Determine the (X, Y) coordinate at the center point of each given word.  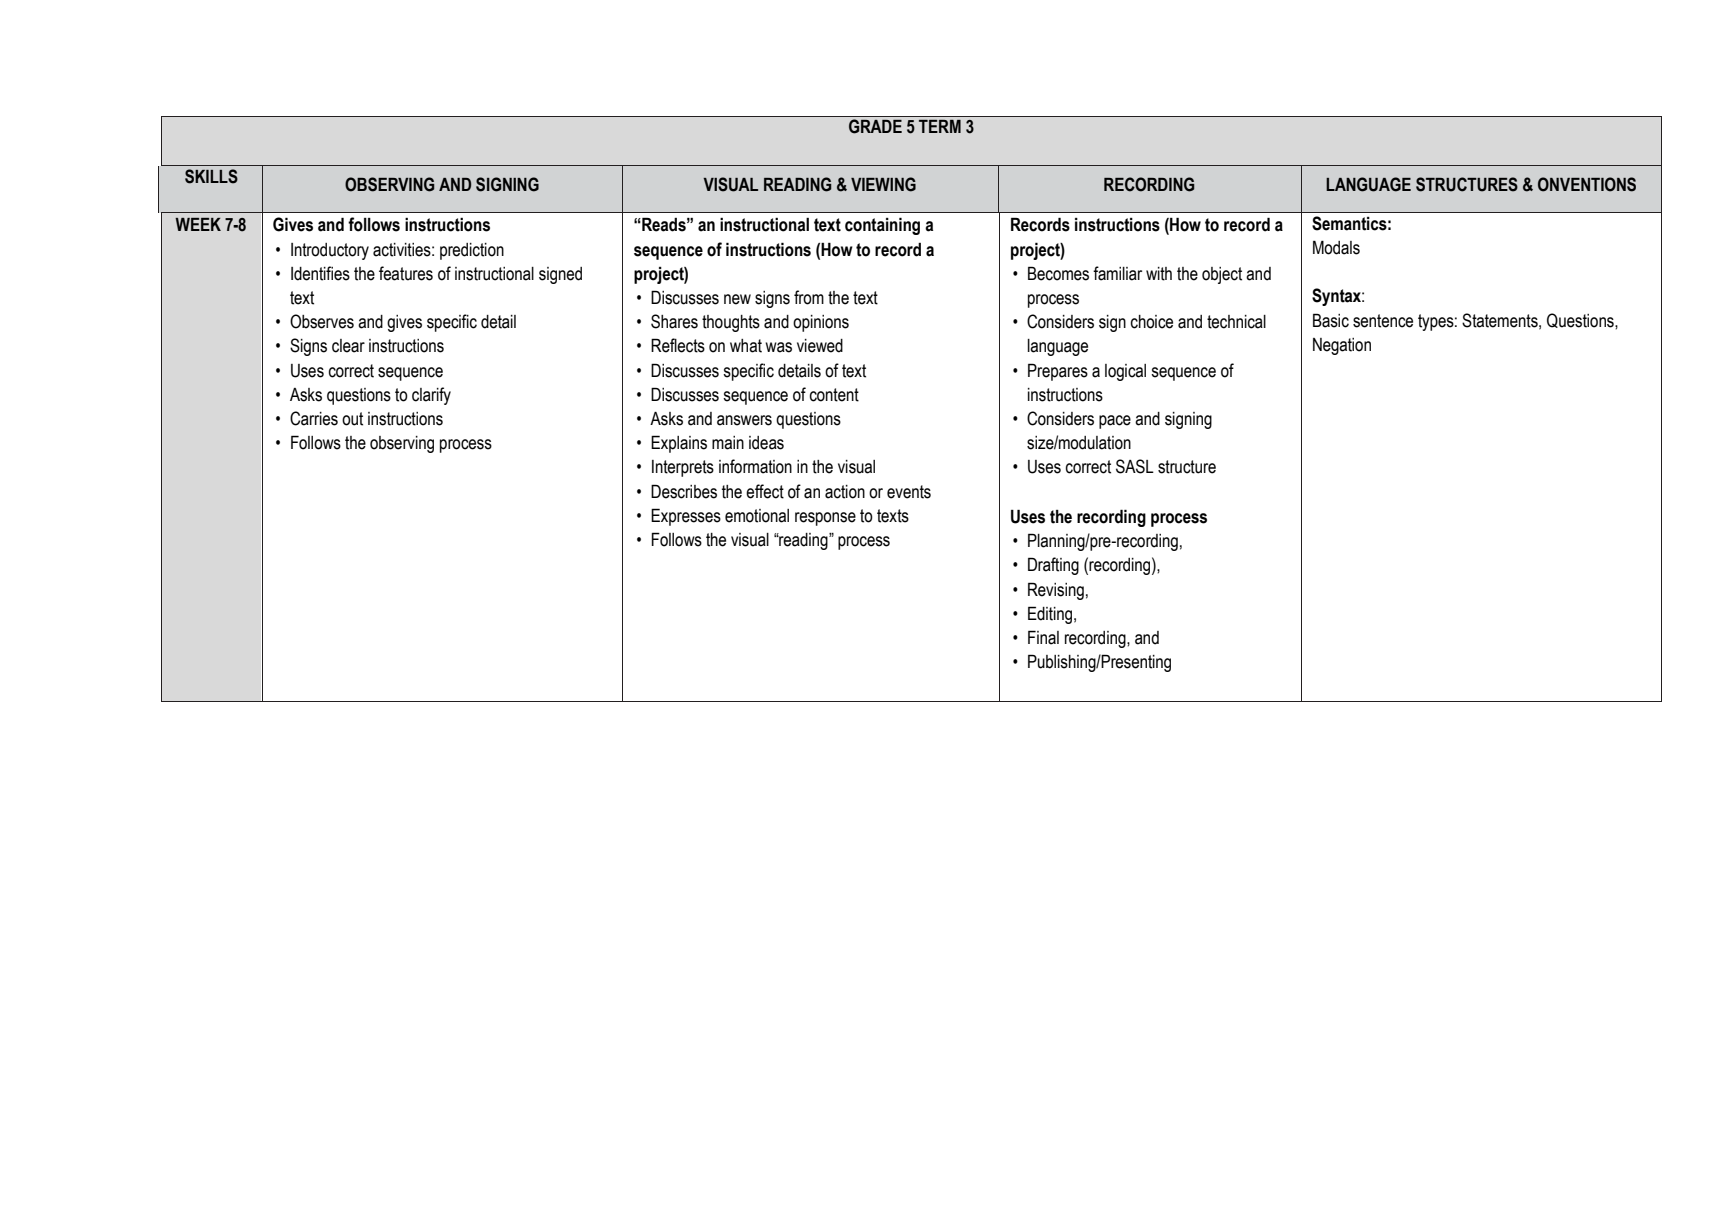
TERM (940, 126)
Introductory (330, 251)
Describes (684, 491)
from (809, 297)
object (1222, 275)
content (834, 395)
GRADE (875, 126)
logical (1125, 372)
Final (1043, 637)
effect (765, 491)
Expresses (686, 517)
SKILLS (211, 176)
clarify (431, 396)
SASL (1135, 466)
